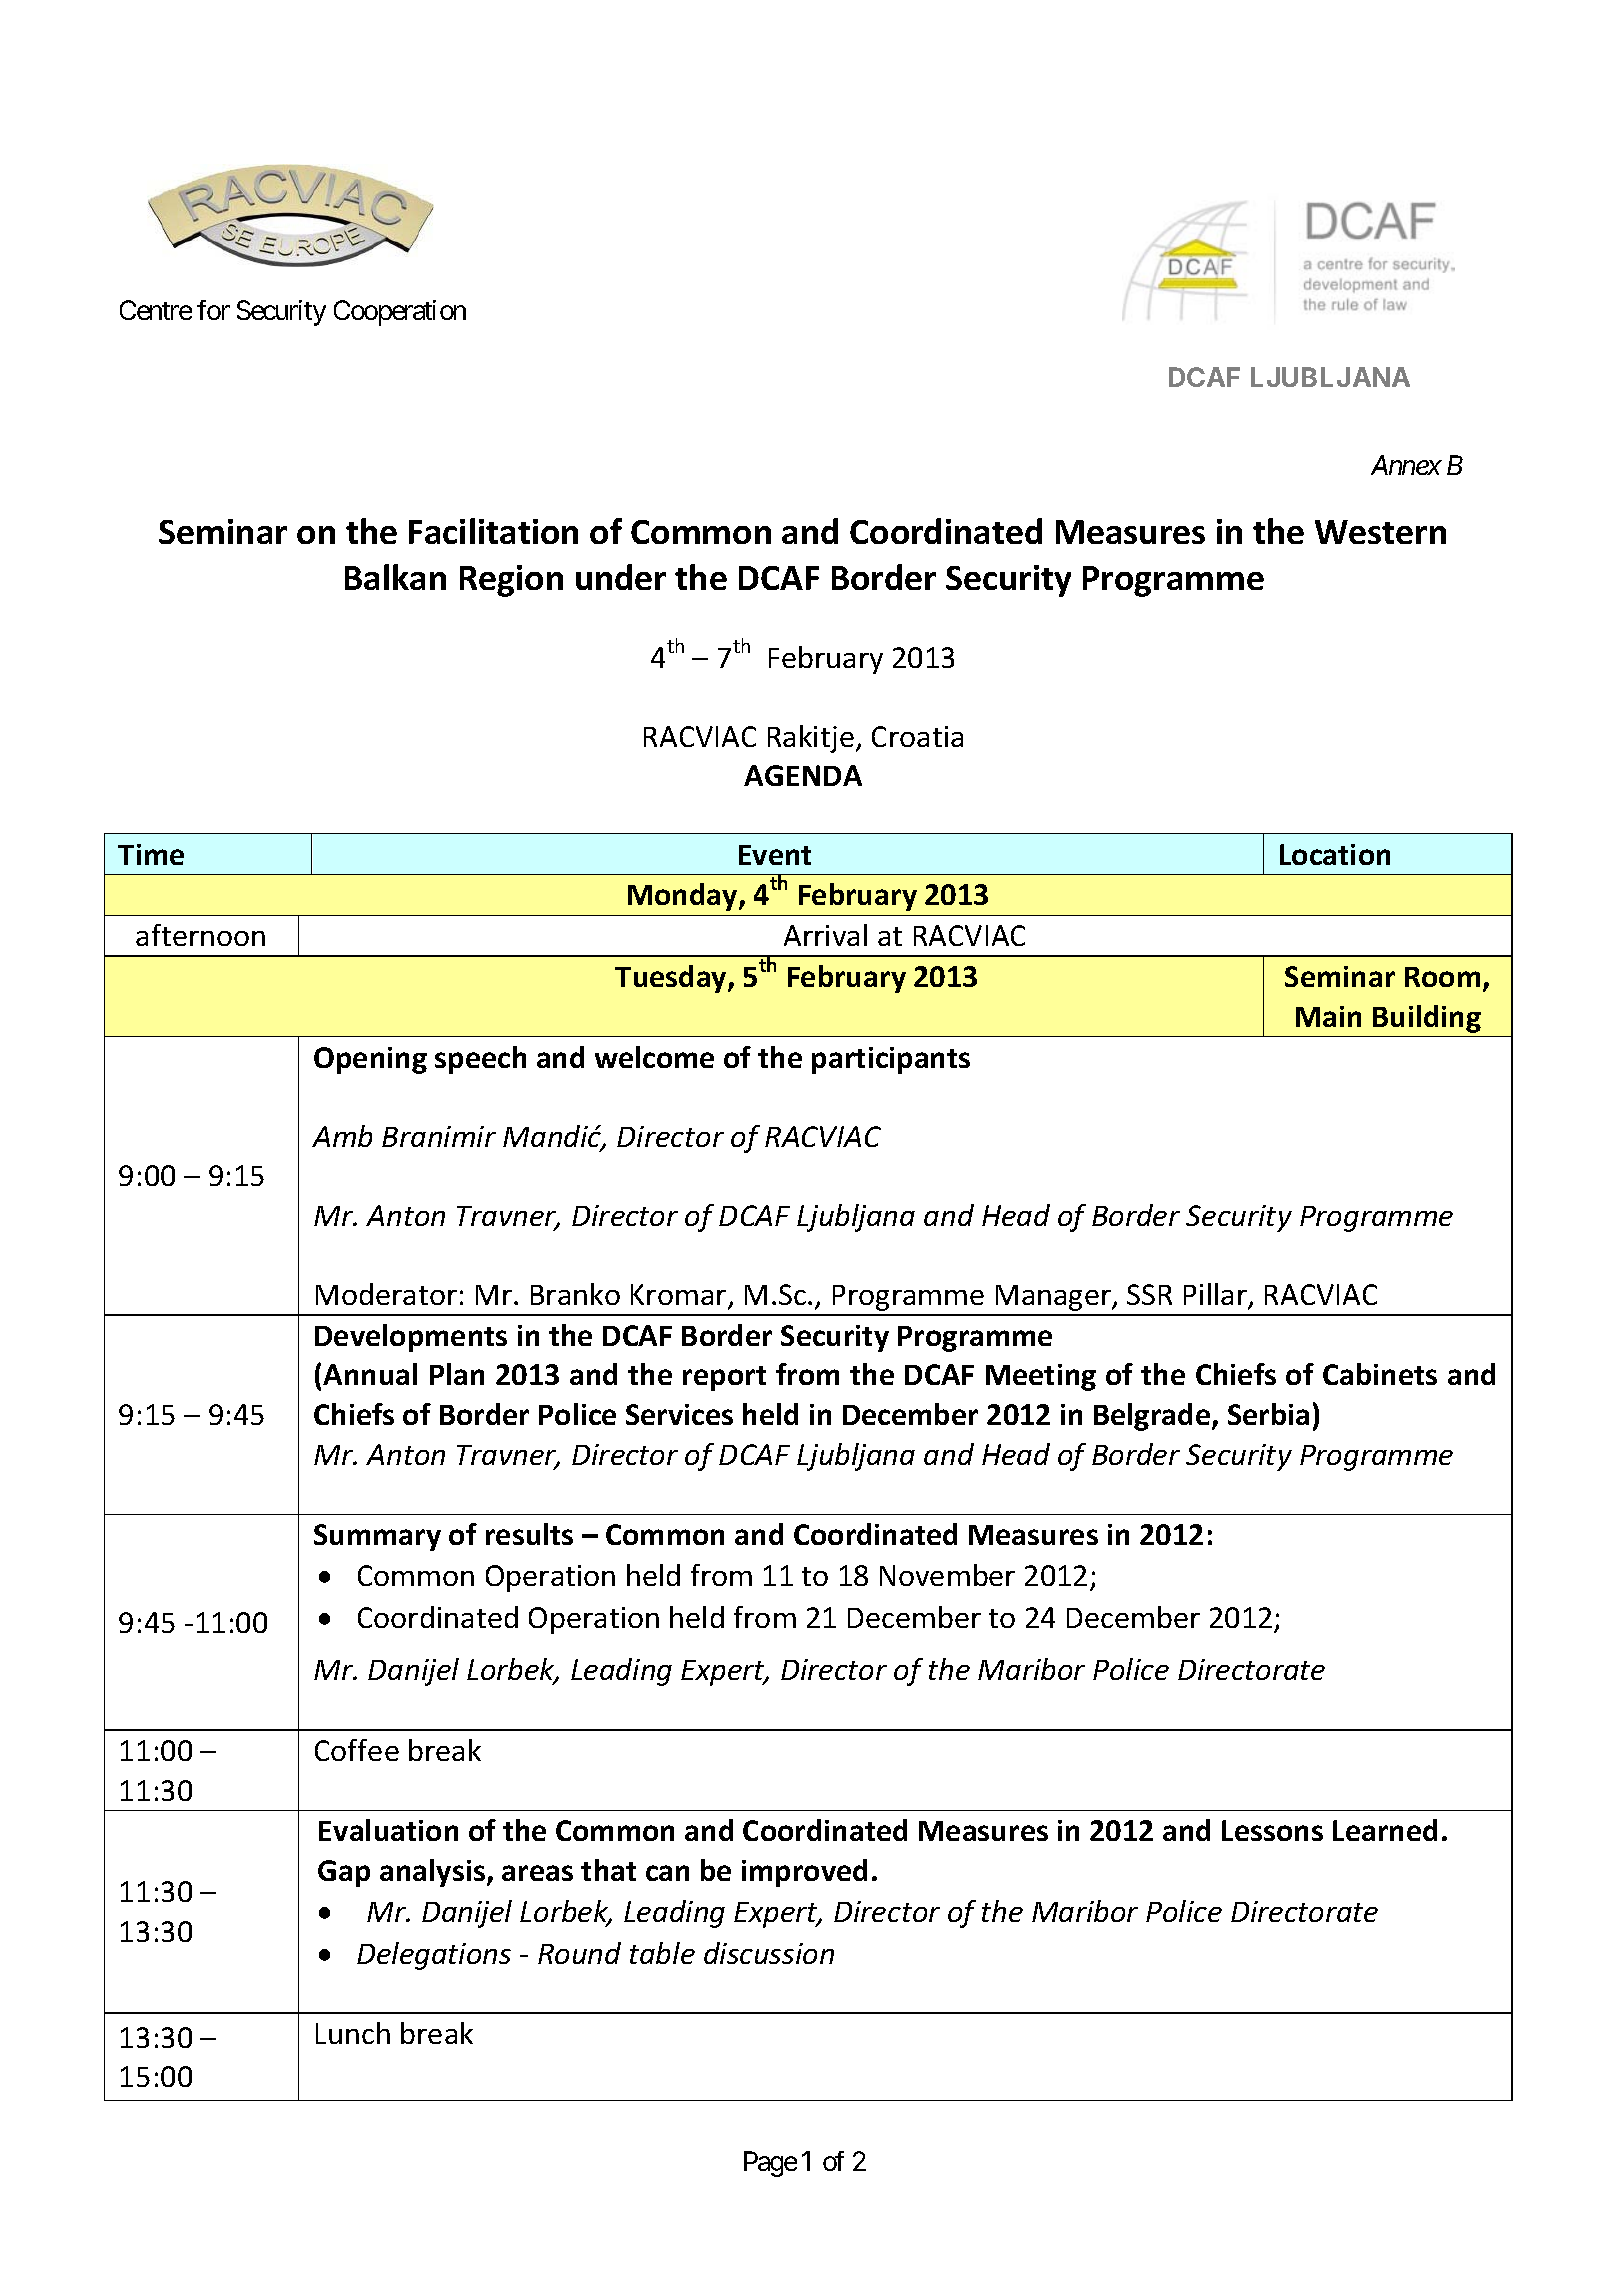 Image resolution: width=1608 pixels, height=2274 pixels. I want to click on Lessons, so click(1272, 1830).
